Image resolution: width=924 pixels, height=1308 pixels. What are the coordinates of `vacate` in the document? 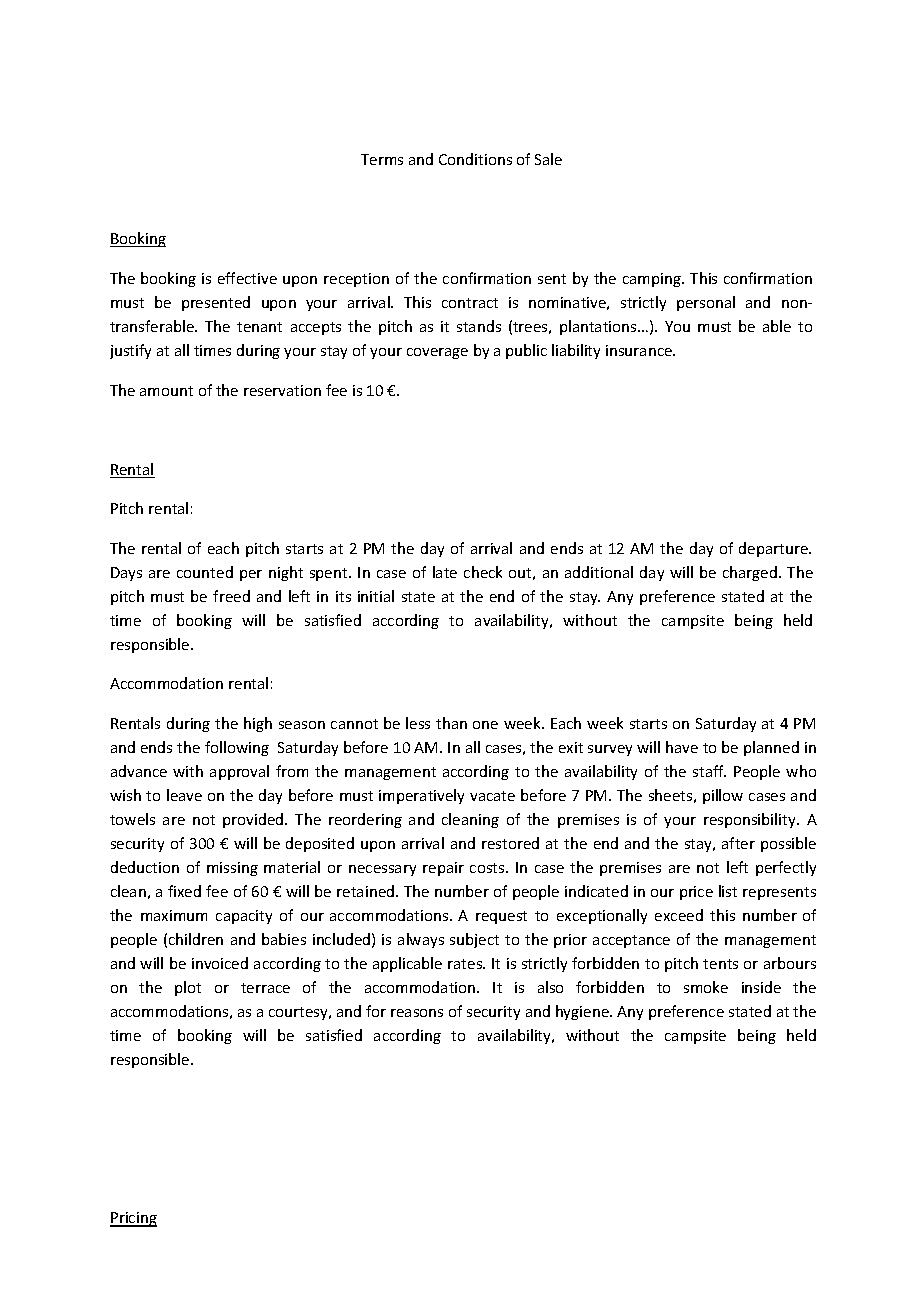 It's located at (492, 796).
